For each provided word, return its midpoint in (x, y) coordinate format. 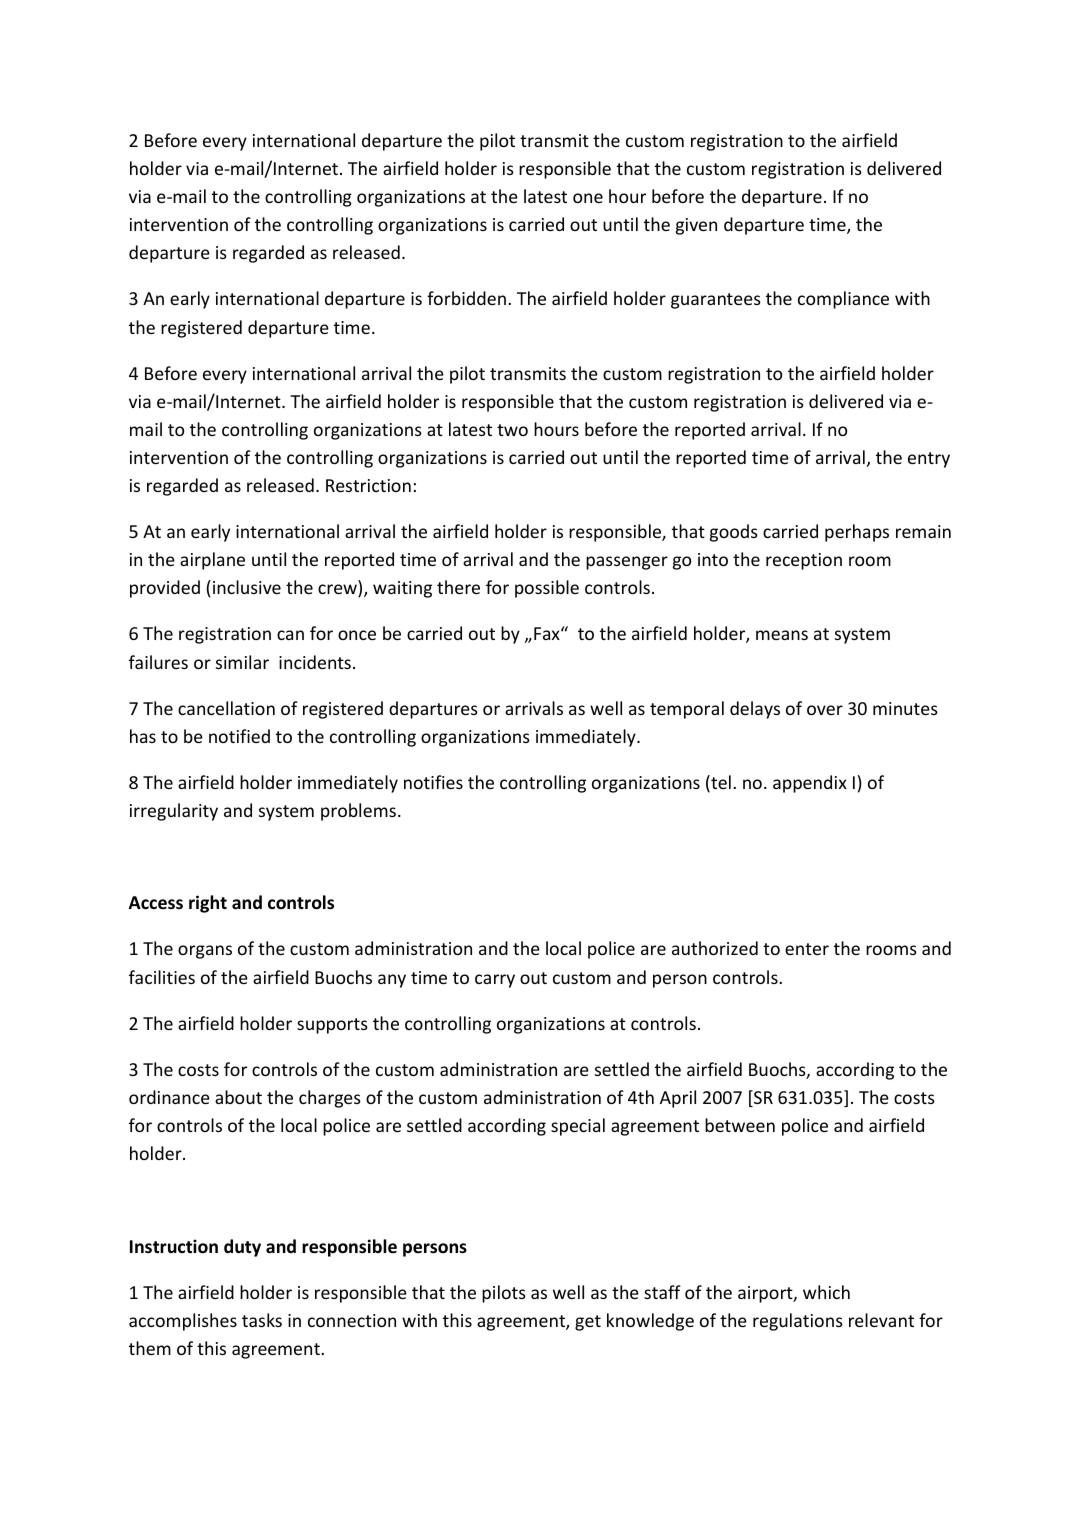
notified (239, 736)
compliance (843, 300)
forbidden (466, 298)
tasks (262, 1320)
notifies (433, 782)
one (588, 198)
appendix (810, 784)
